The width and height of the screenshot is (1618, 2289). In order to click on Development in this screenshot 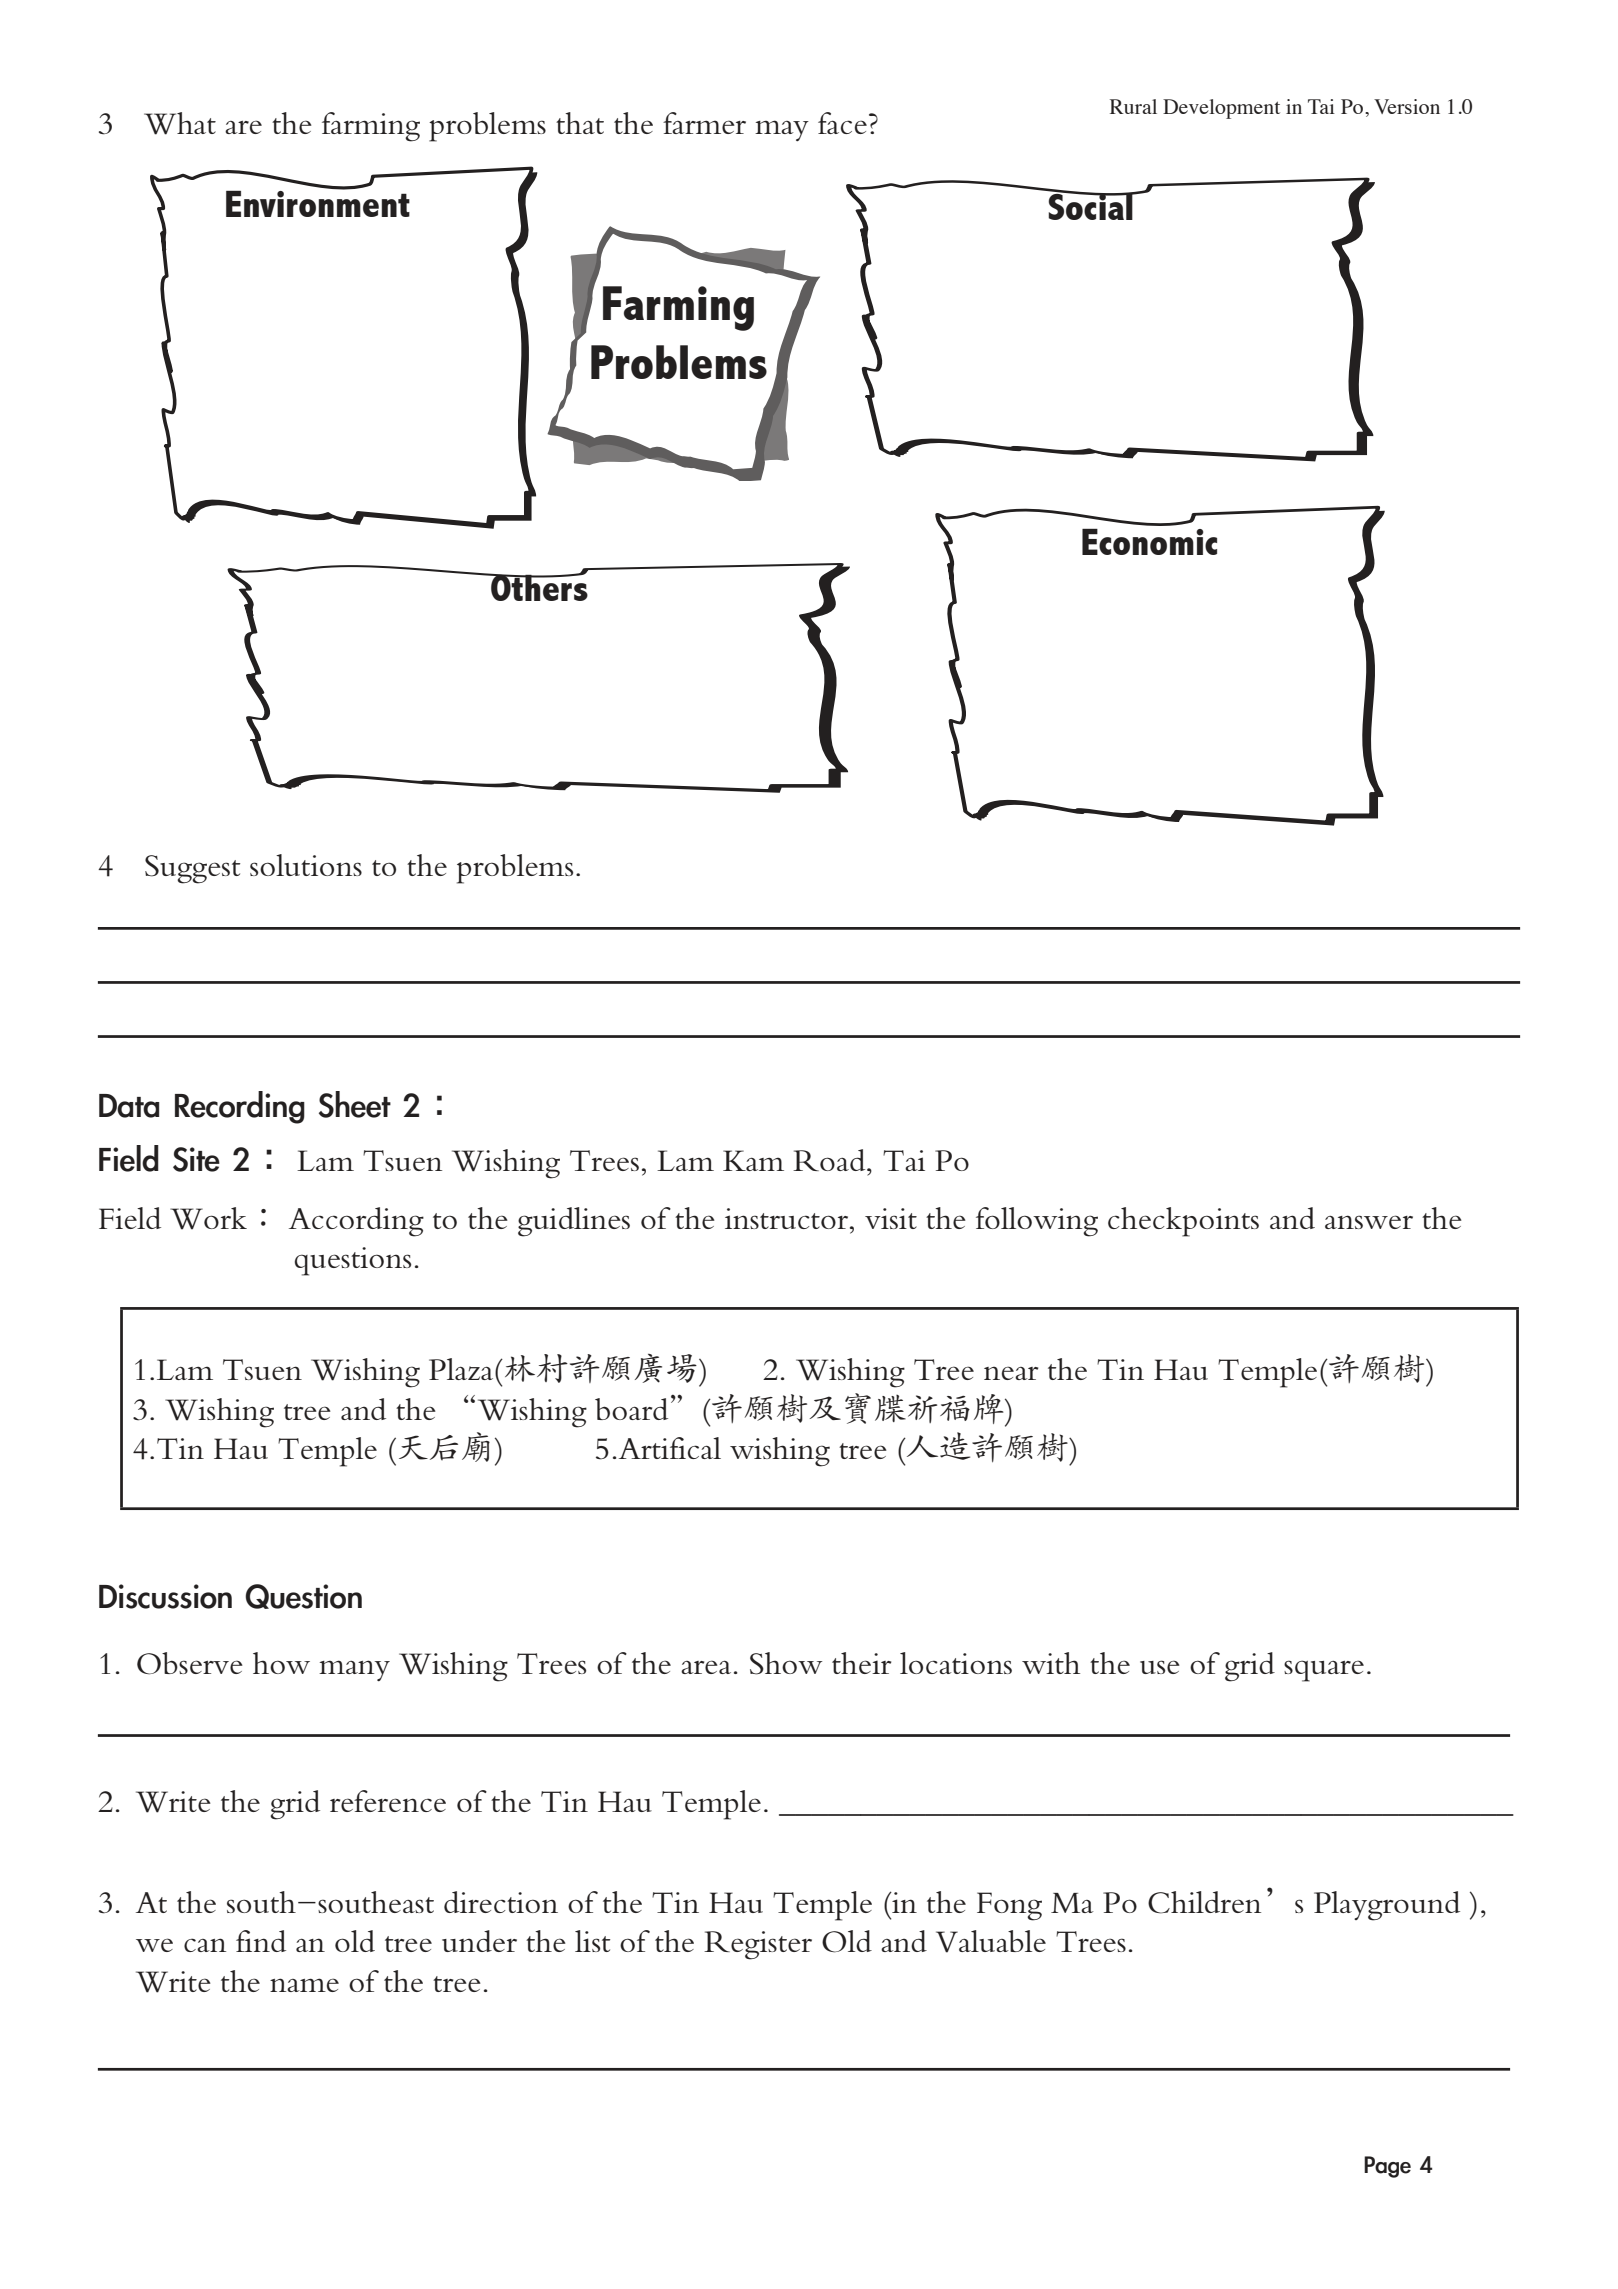, I will do `click(1221, 109)`.
